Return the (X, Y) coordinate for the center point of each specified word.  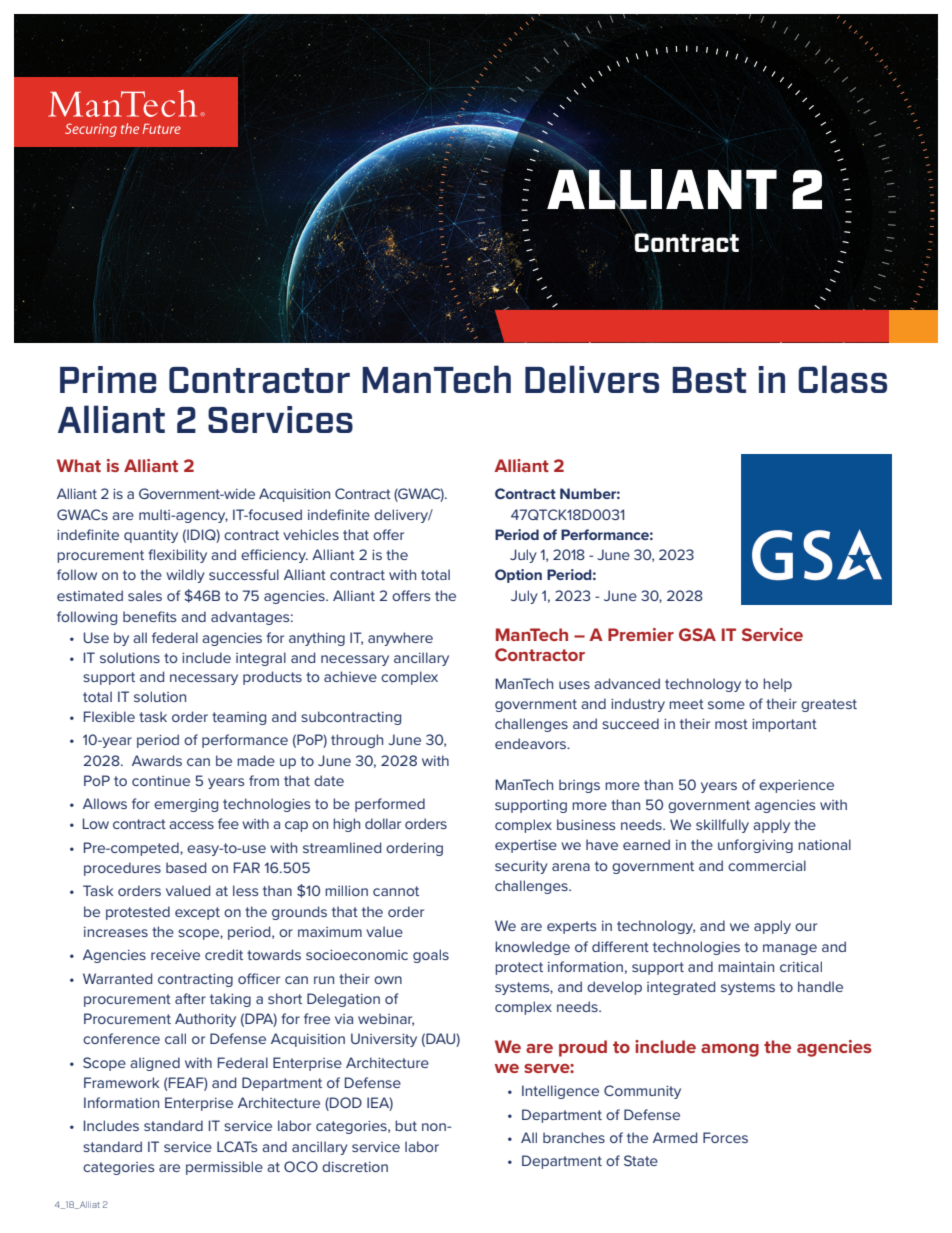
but (406, 1125)
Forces (725, 1137)
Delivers (592, 379)
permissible (224, 1168)
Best (709, 380)
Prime (108, 379)
